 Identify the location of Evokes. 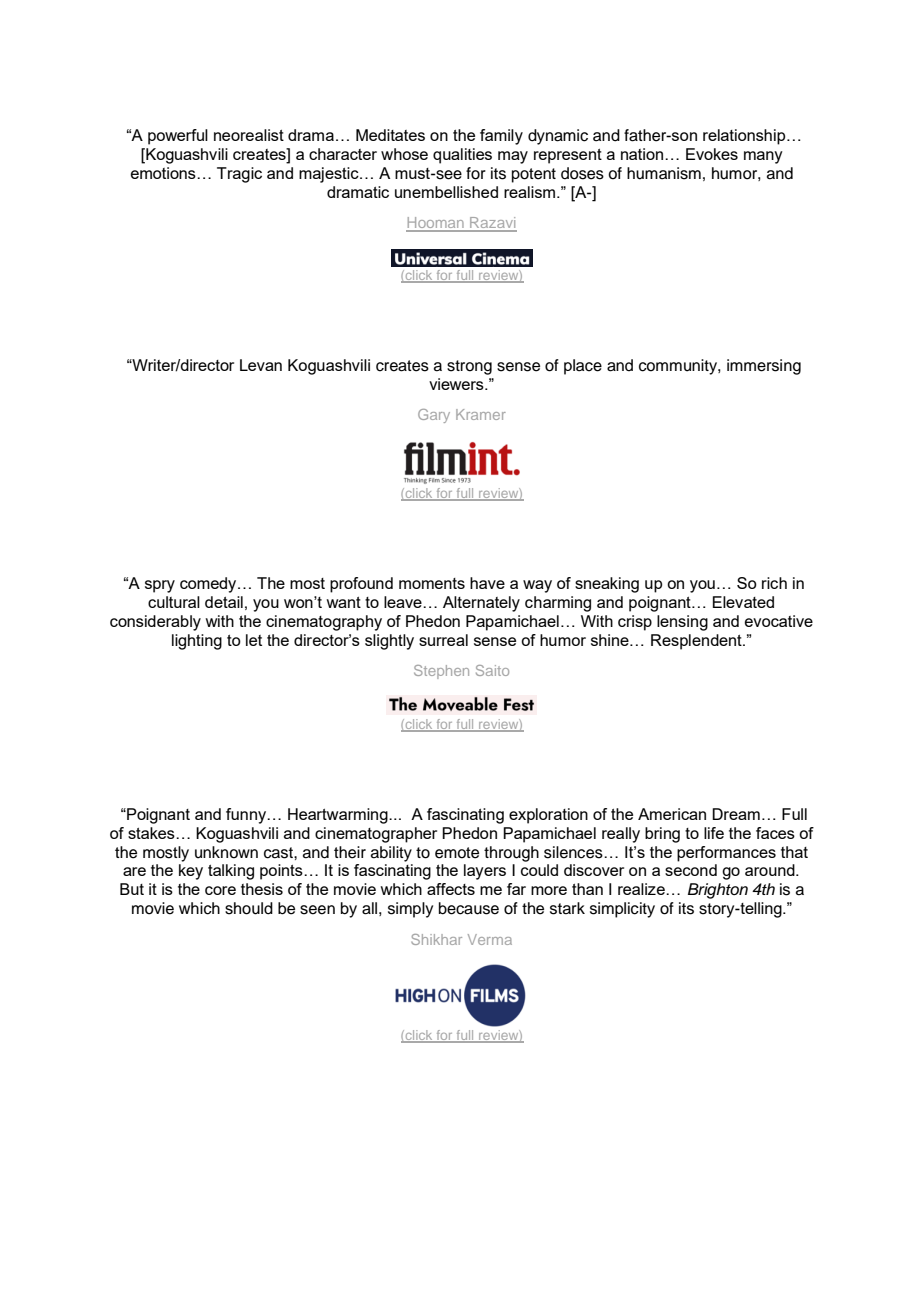
(712, 154).
